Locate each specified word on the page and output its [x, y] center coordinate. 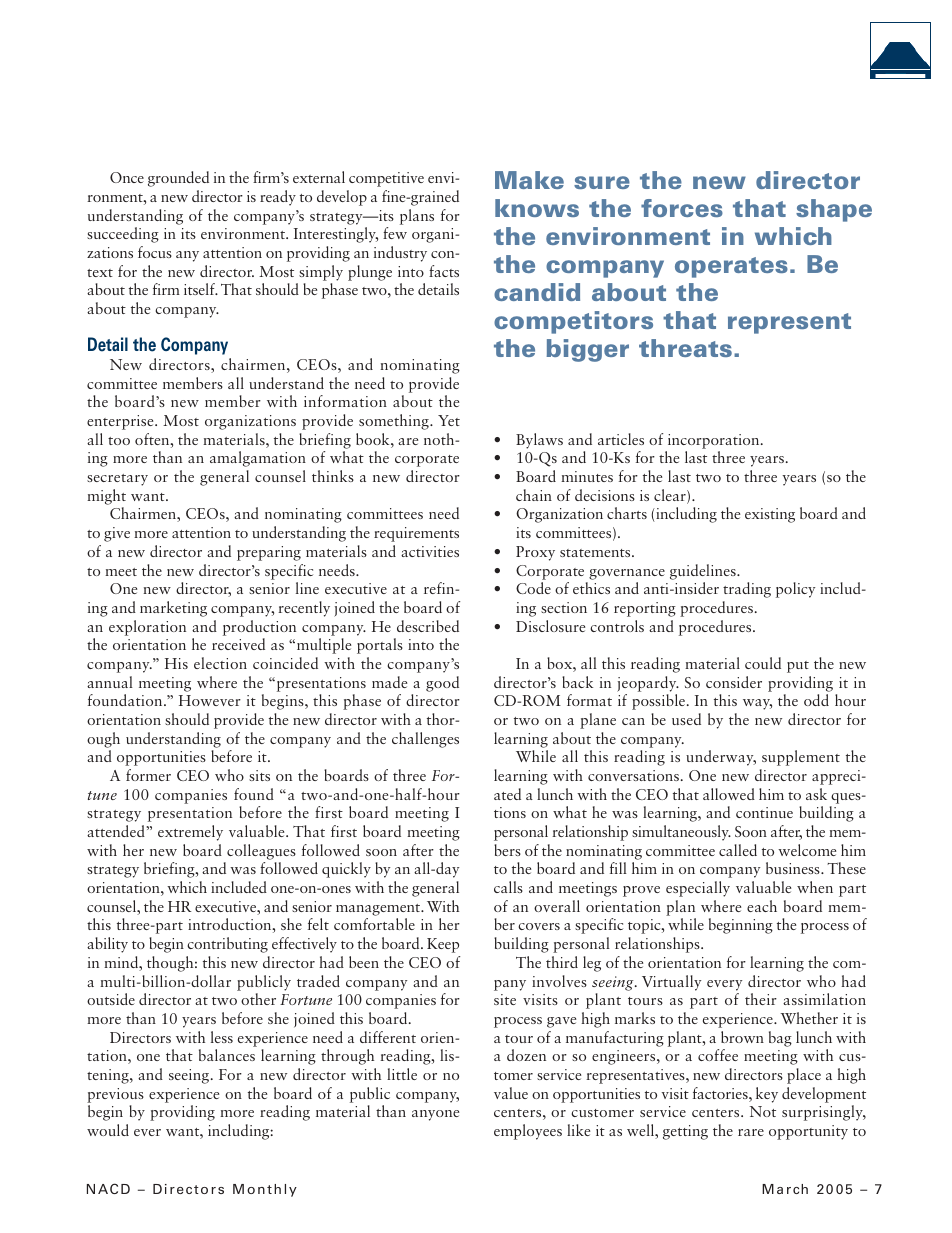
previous [115, 1095]
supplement [801, 758]
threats [685, 348]
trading [747, 590]
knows [537, 208]
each [762, 906]
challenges [425, 740]
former [148, 775]
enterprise [121, 422]
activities [430, 551]
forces [682, 208]
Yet [449, 420]
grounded [178, 179]
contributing [227, 945]
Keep [443, 945]
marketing [173, 609]
